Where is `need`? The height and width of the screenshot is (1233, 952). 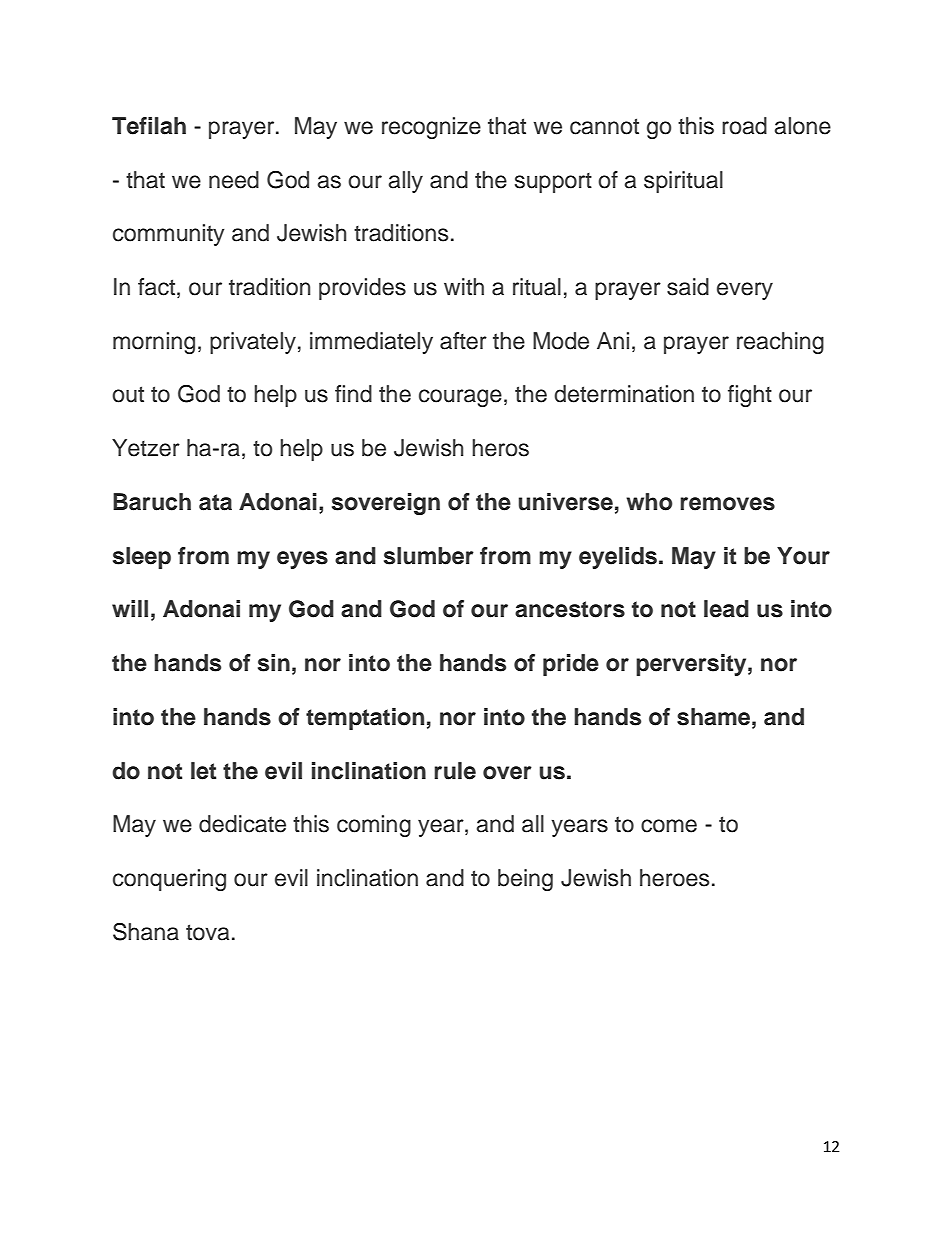 need is located at coordinates (234, 180).
